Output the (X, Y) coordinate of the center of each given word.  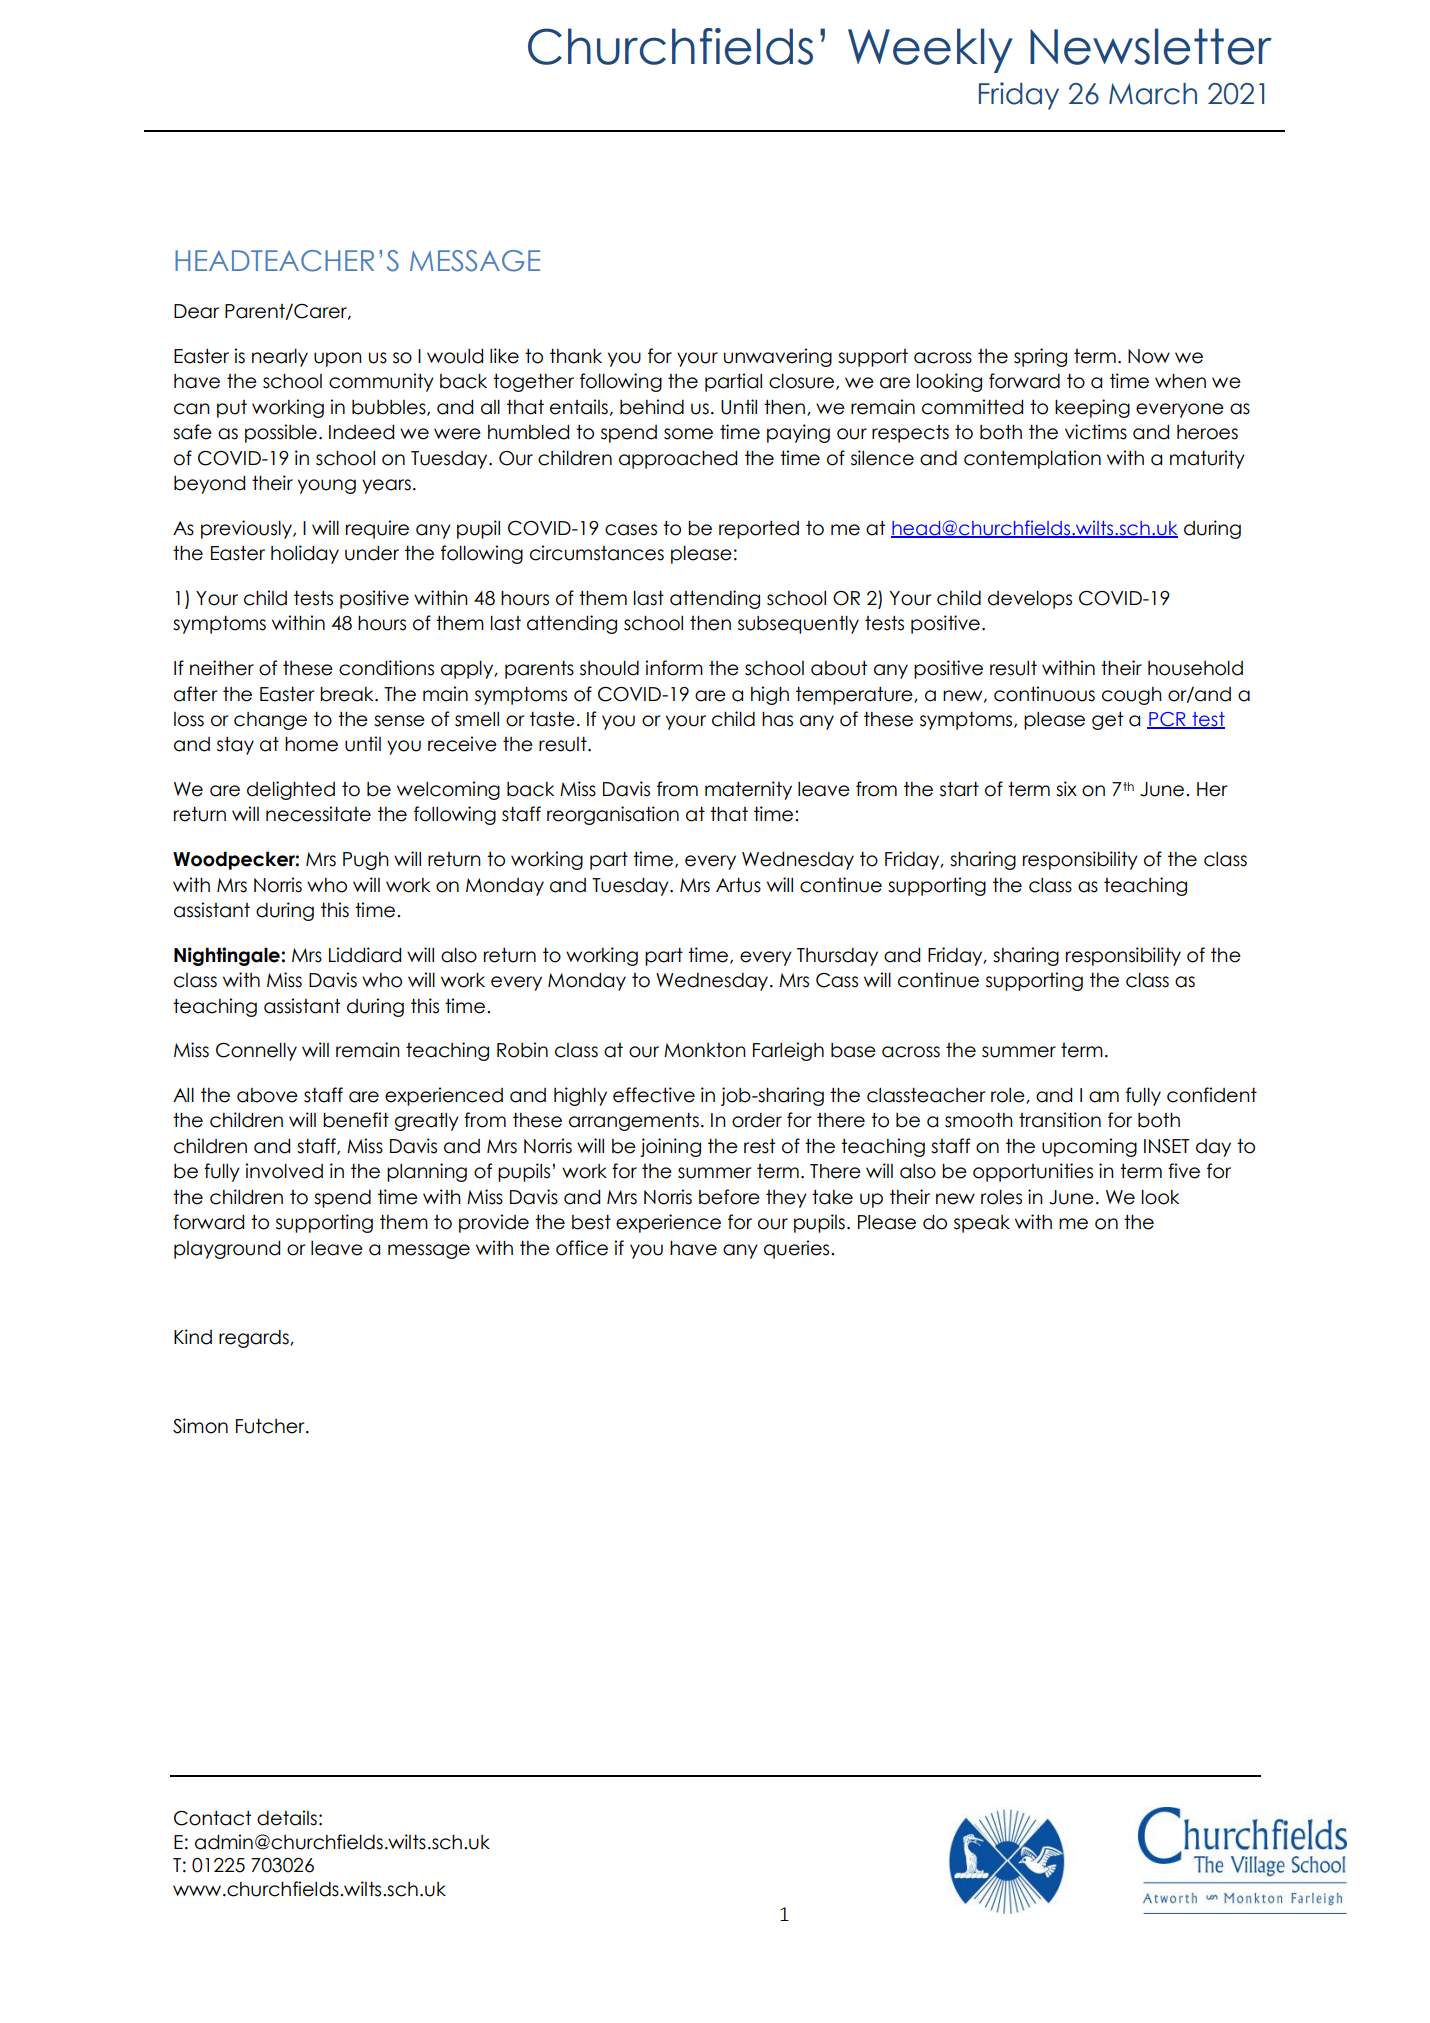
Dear (196, 311)
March (1153, 94)
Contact (212, 1818)
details (287, 1818)
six (1066, 789)
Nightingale (227, 956)
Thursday (837, 957)
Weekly (930, 50)
